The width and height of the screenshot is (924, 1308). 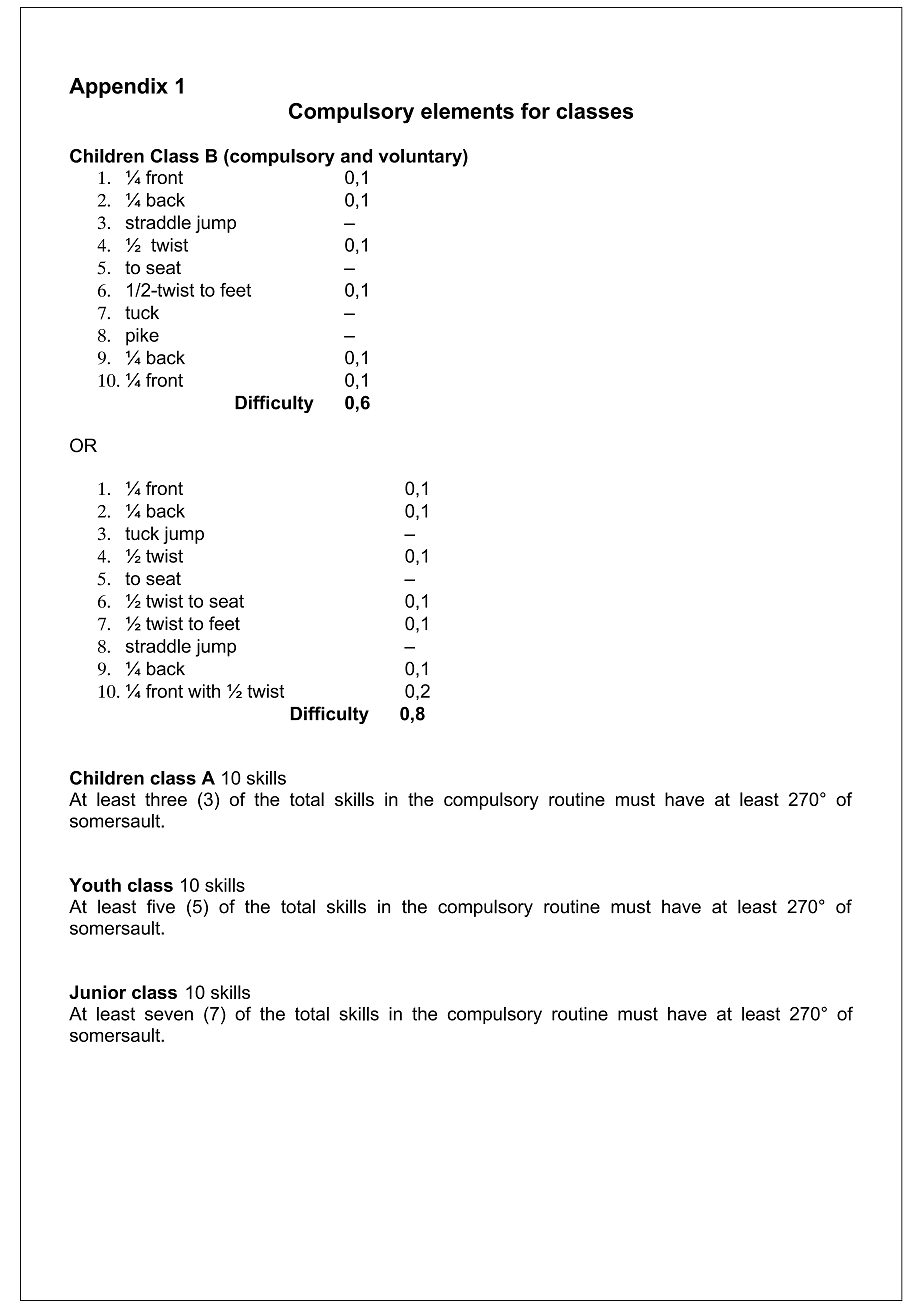 What do you see at coordinates (467, 111) in the screenshot?
I see `elements` at bounding box center [467, 111].
